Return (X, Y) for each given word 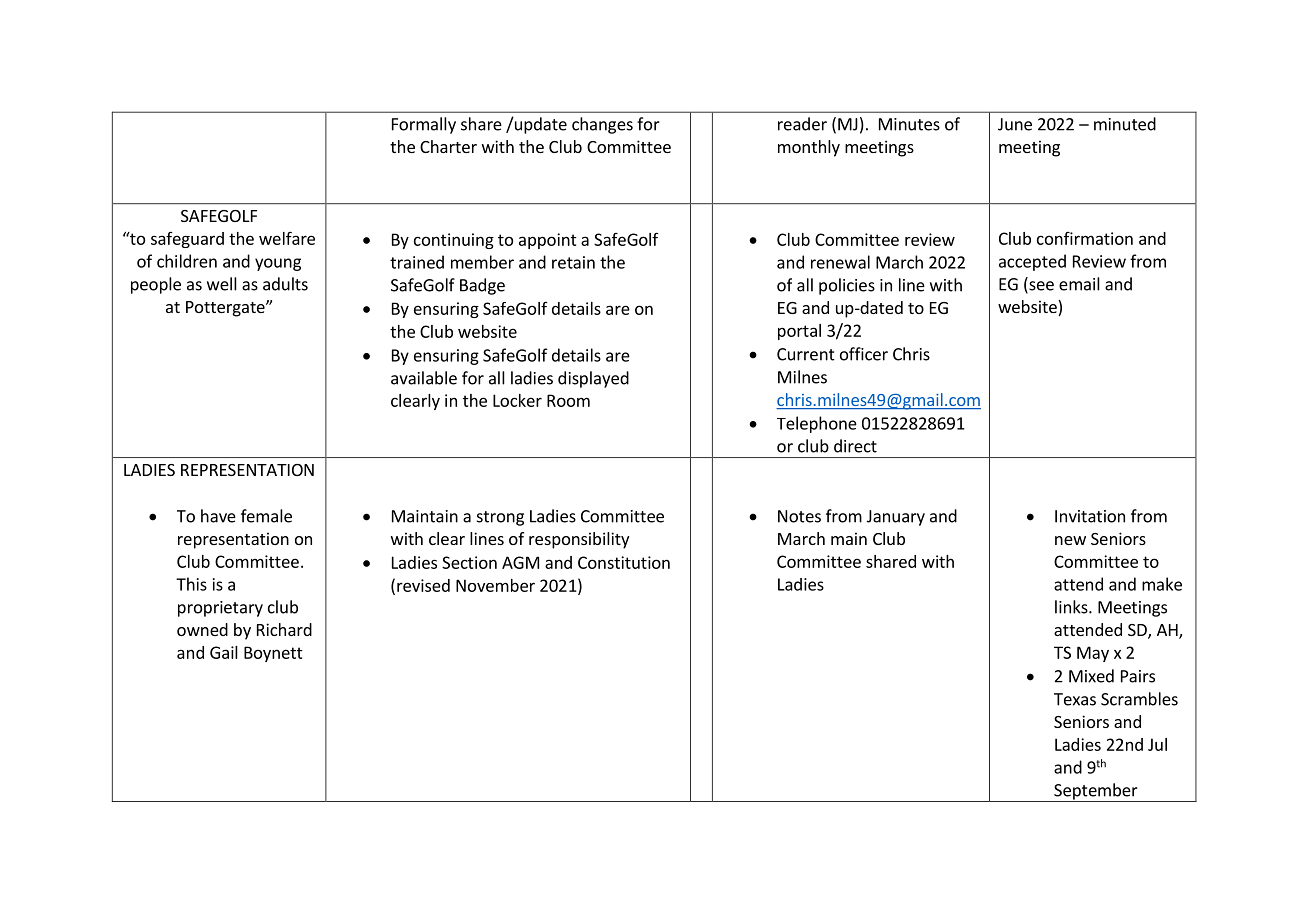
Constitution (624, 562)
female (266, 516)
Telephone (817, 424)
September (1096, 792)
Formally (424, 125)
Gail (224, 652)
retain (573, 262)
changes (602, 125)
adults (285, 284)
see (1040, 287)
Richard (284, 629)
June (1015, 124)
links (1072, 607)
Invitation (1090, 516)
